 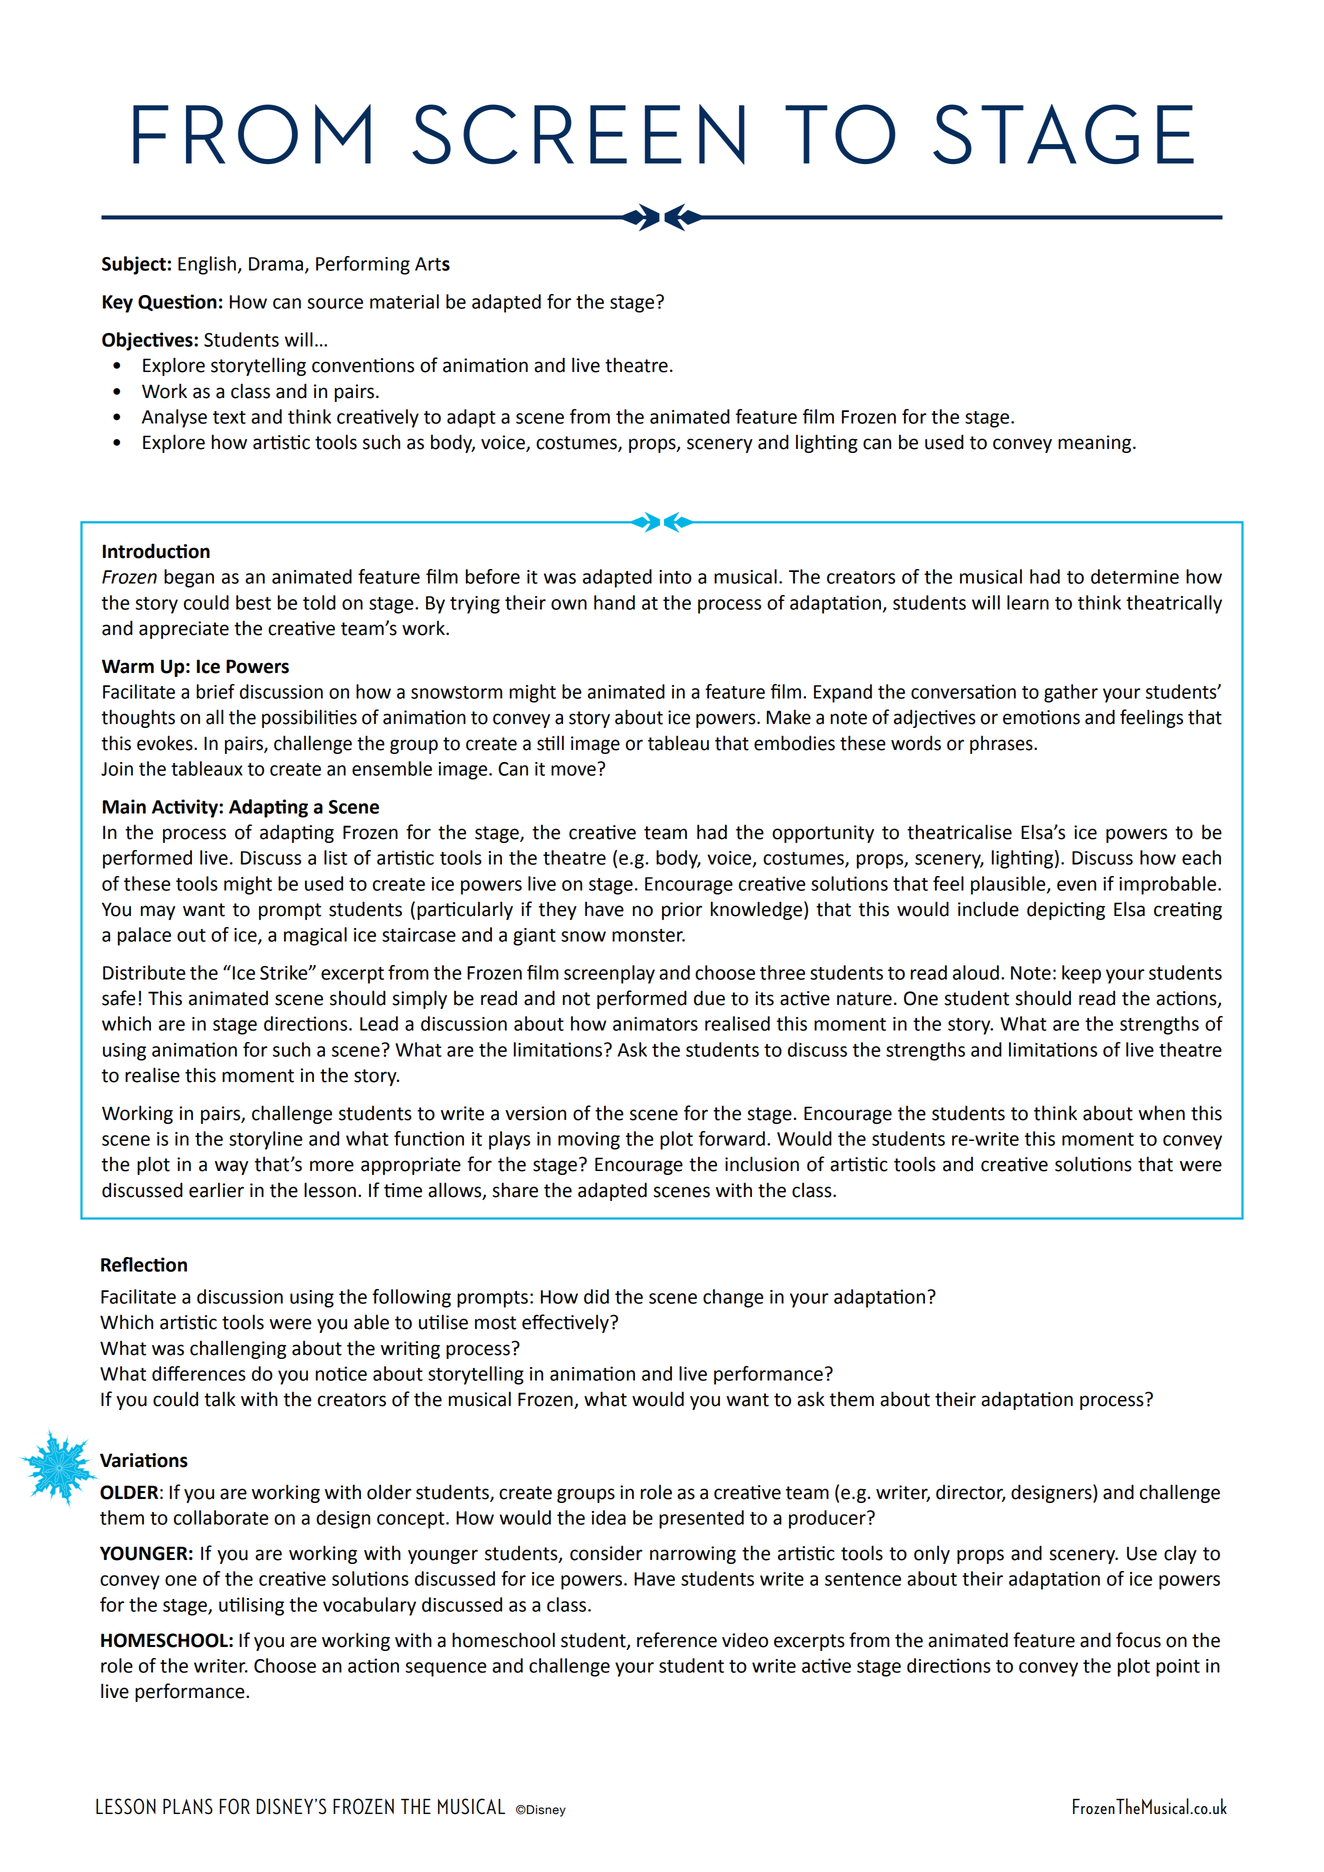 I want to click on keep, so click(x=1081, y=974).
